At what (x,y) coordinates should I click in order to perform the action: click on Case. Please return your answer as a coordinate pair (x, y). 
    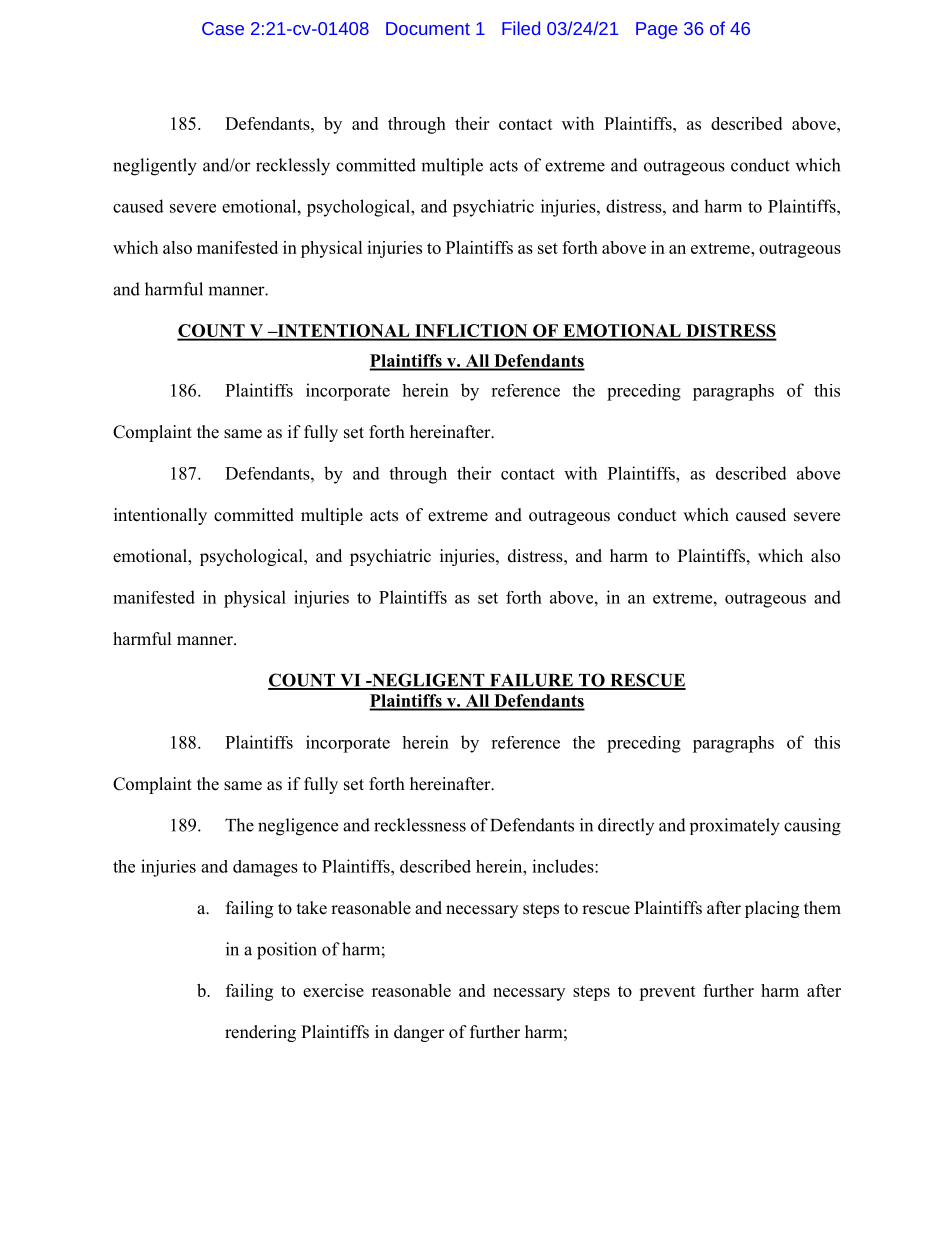
    Looking at the image, I should click on (223, 28).
